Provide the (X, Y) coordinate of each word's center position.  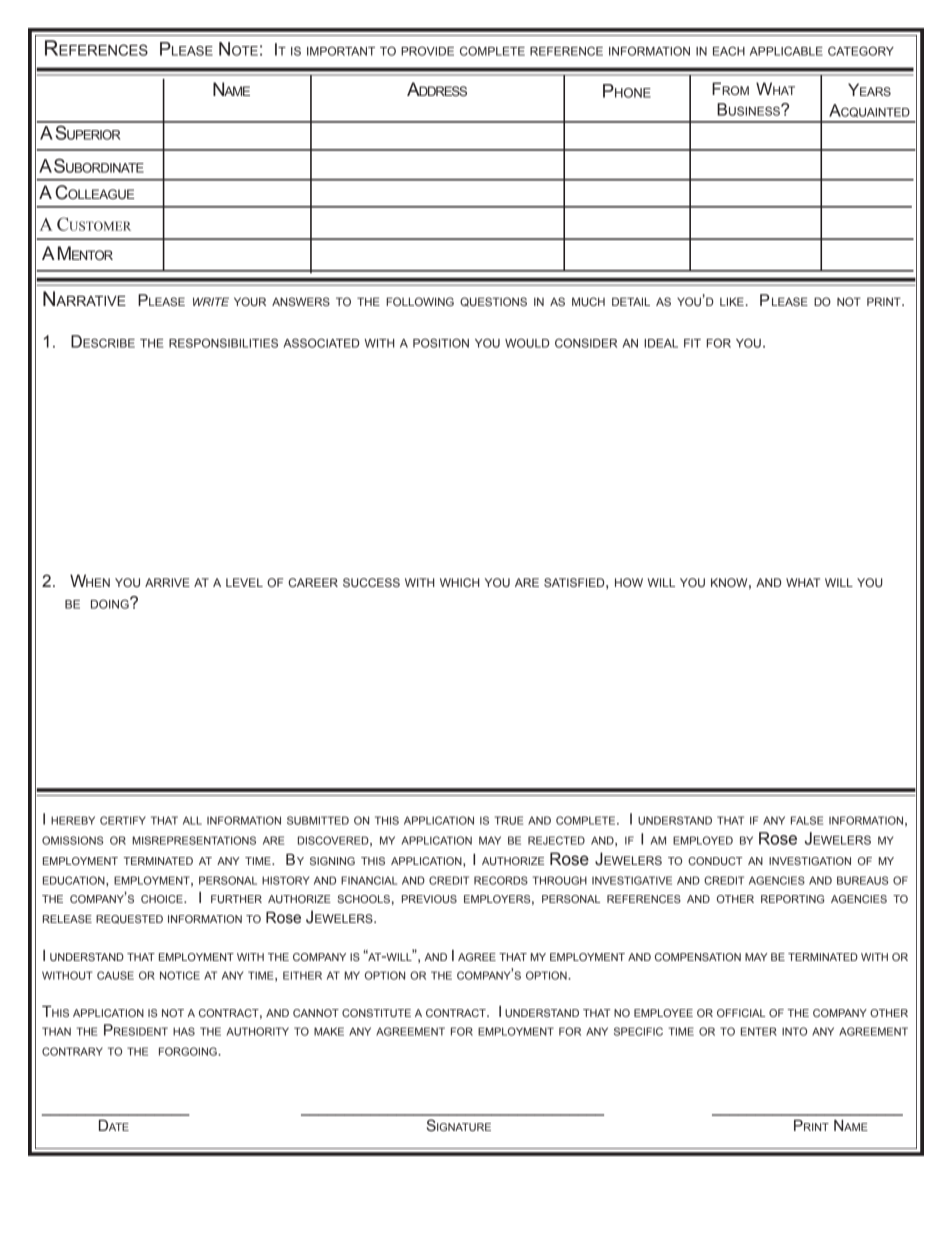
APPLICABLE (786, 51)
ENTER (759, 1031)
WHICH (459, 582)
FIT (692, 343)
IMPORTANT (341, 51)
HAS (184, 1031)
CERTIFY (123, 820)
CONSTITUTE (376, 1013)
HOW (629, 582)
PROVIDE (427, 51)
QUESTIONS (493, 302)
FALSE (807, 820)
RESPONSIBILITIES (223, 343)
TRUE (508, 820)
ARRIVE (167, 582)
